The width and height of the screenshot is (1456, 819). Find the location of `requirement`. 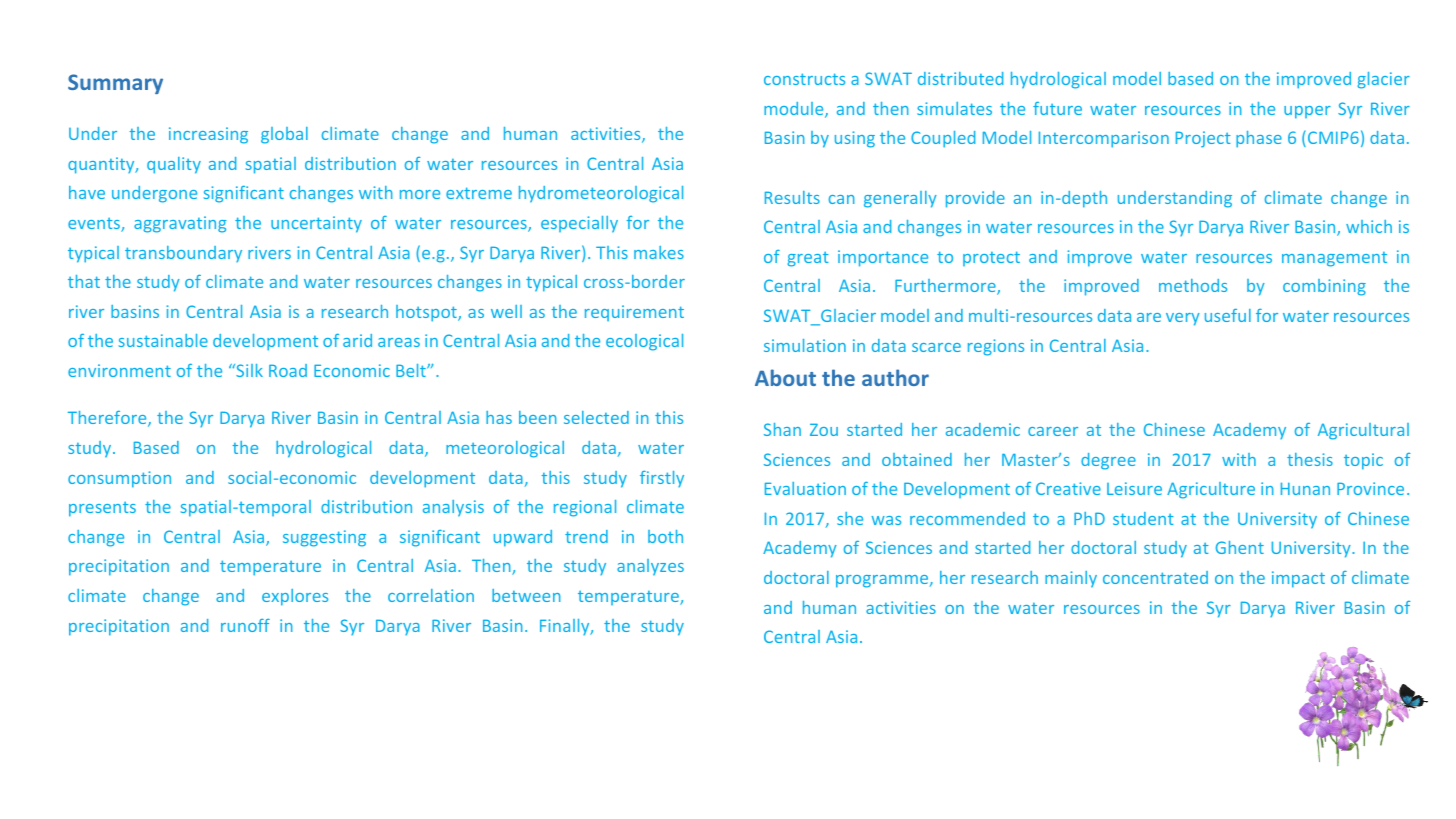

requirement is located at coordinates (634, 313).
